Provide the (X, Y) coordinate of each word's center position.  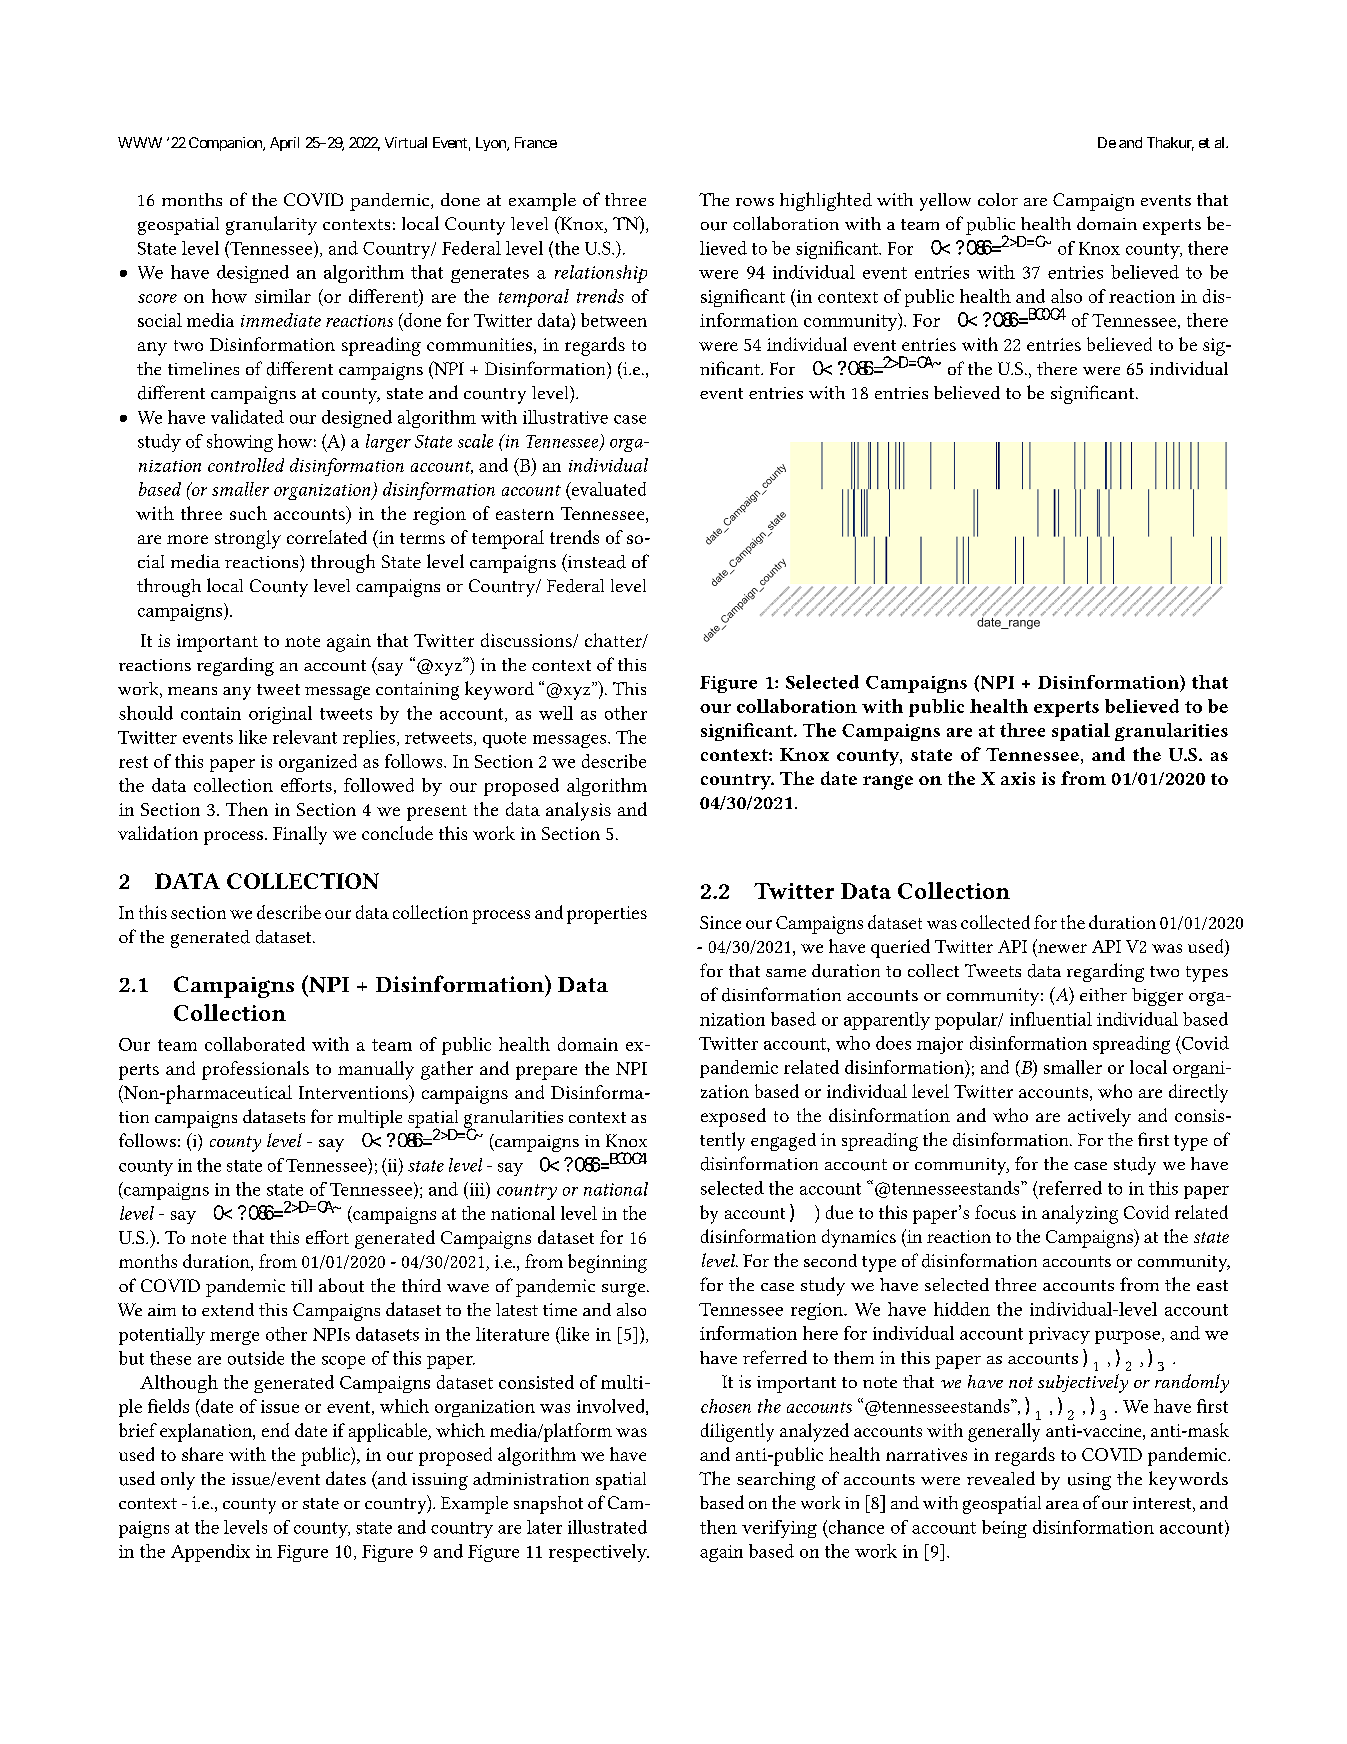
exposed (733, 1117)
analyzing (1080, 1214)
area (1062, 1505)
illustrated (607, 1527)
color (998, 199)
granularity (271, 225)
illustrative (565, 417)
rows (755, 202)
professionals (255, 1070)
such (248, 513)
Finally (300, 835)
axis (1018, 778)
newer (1062, 948)
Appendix (210, 1553)
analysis (578, 811)
